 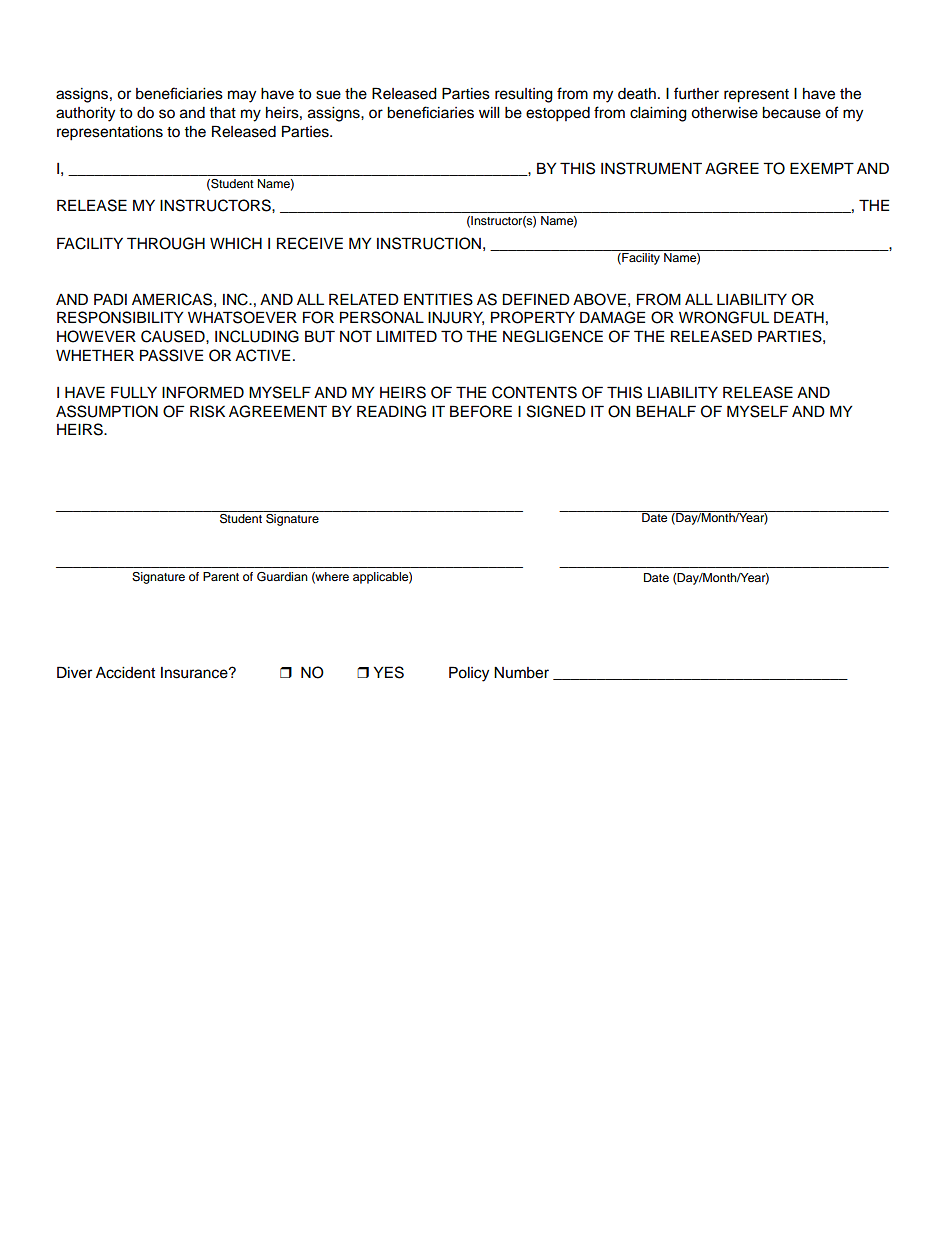 I want to click on Insurance, so click(x=195, y=673).
